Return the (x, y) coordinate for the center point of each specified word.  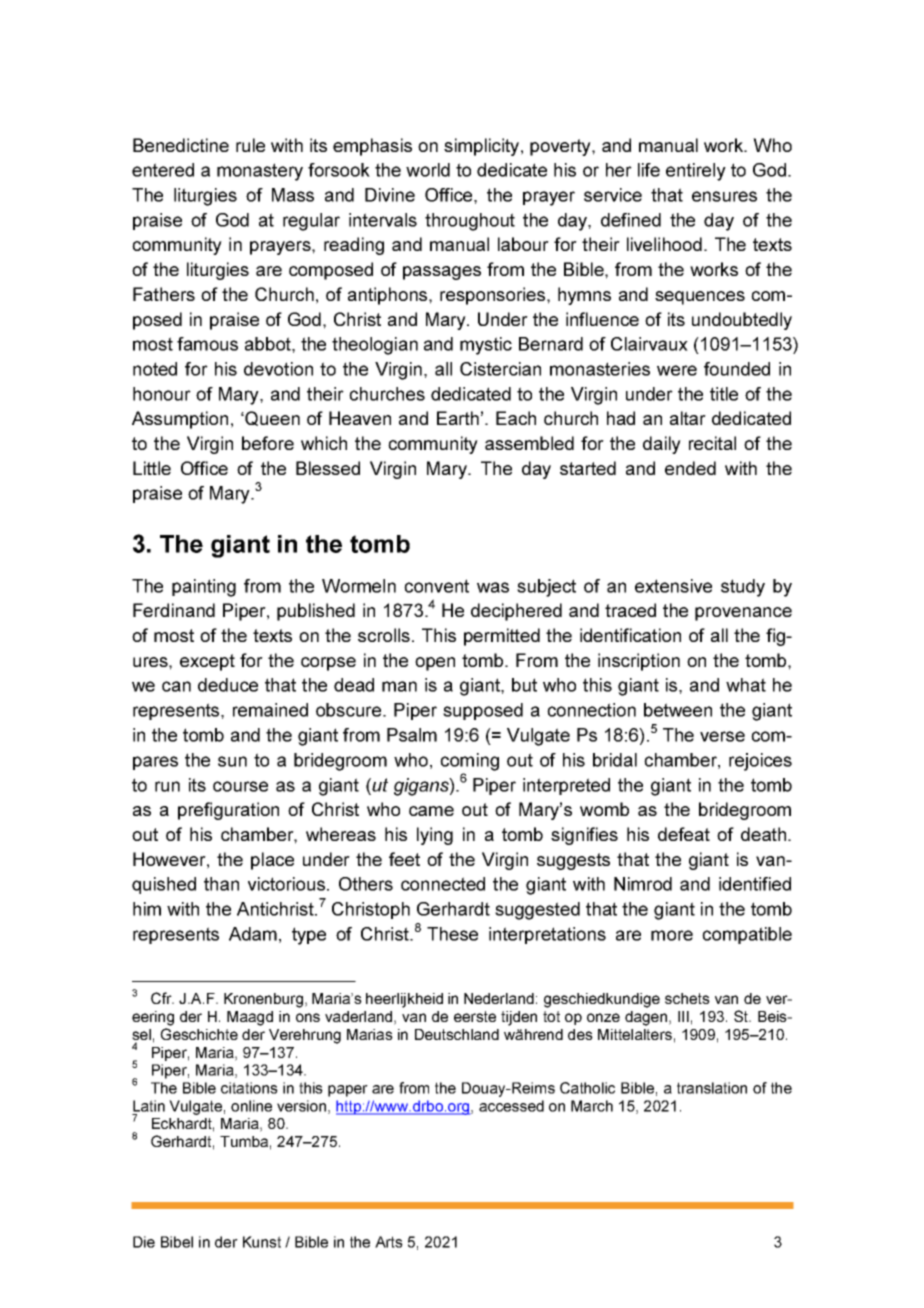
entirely (696, 172)
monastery (260, 172)
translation (712, 1088)
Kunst (262, 1242)
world (428, 170)
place (272, 861)
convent (436, 586)
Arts (389, 1242)
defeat (684, 834)
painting (204, 588)
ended (690, 468)
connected (443, 884)
